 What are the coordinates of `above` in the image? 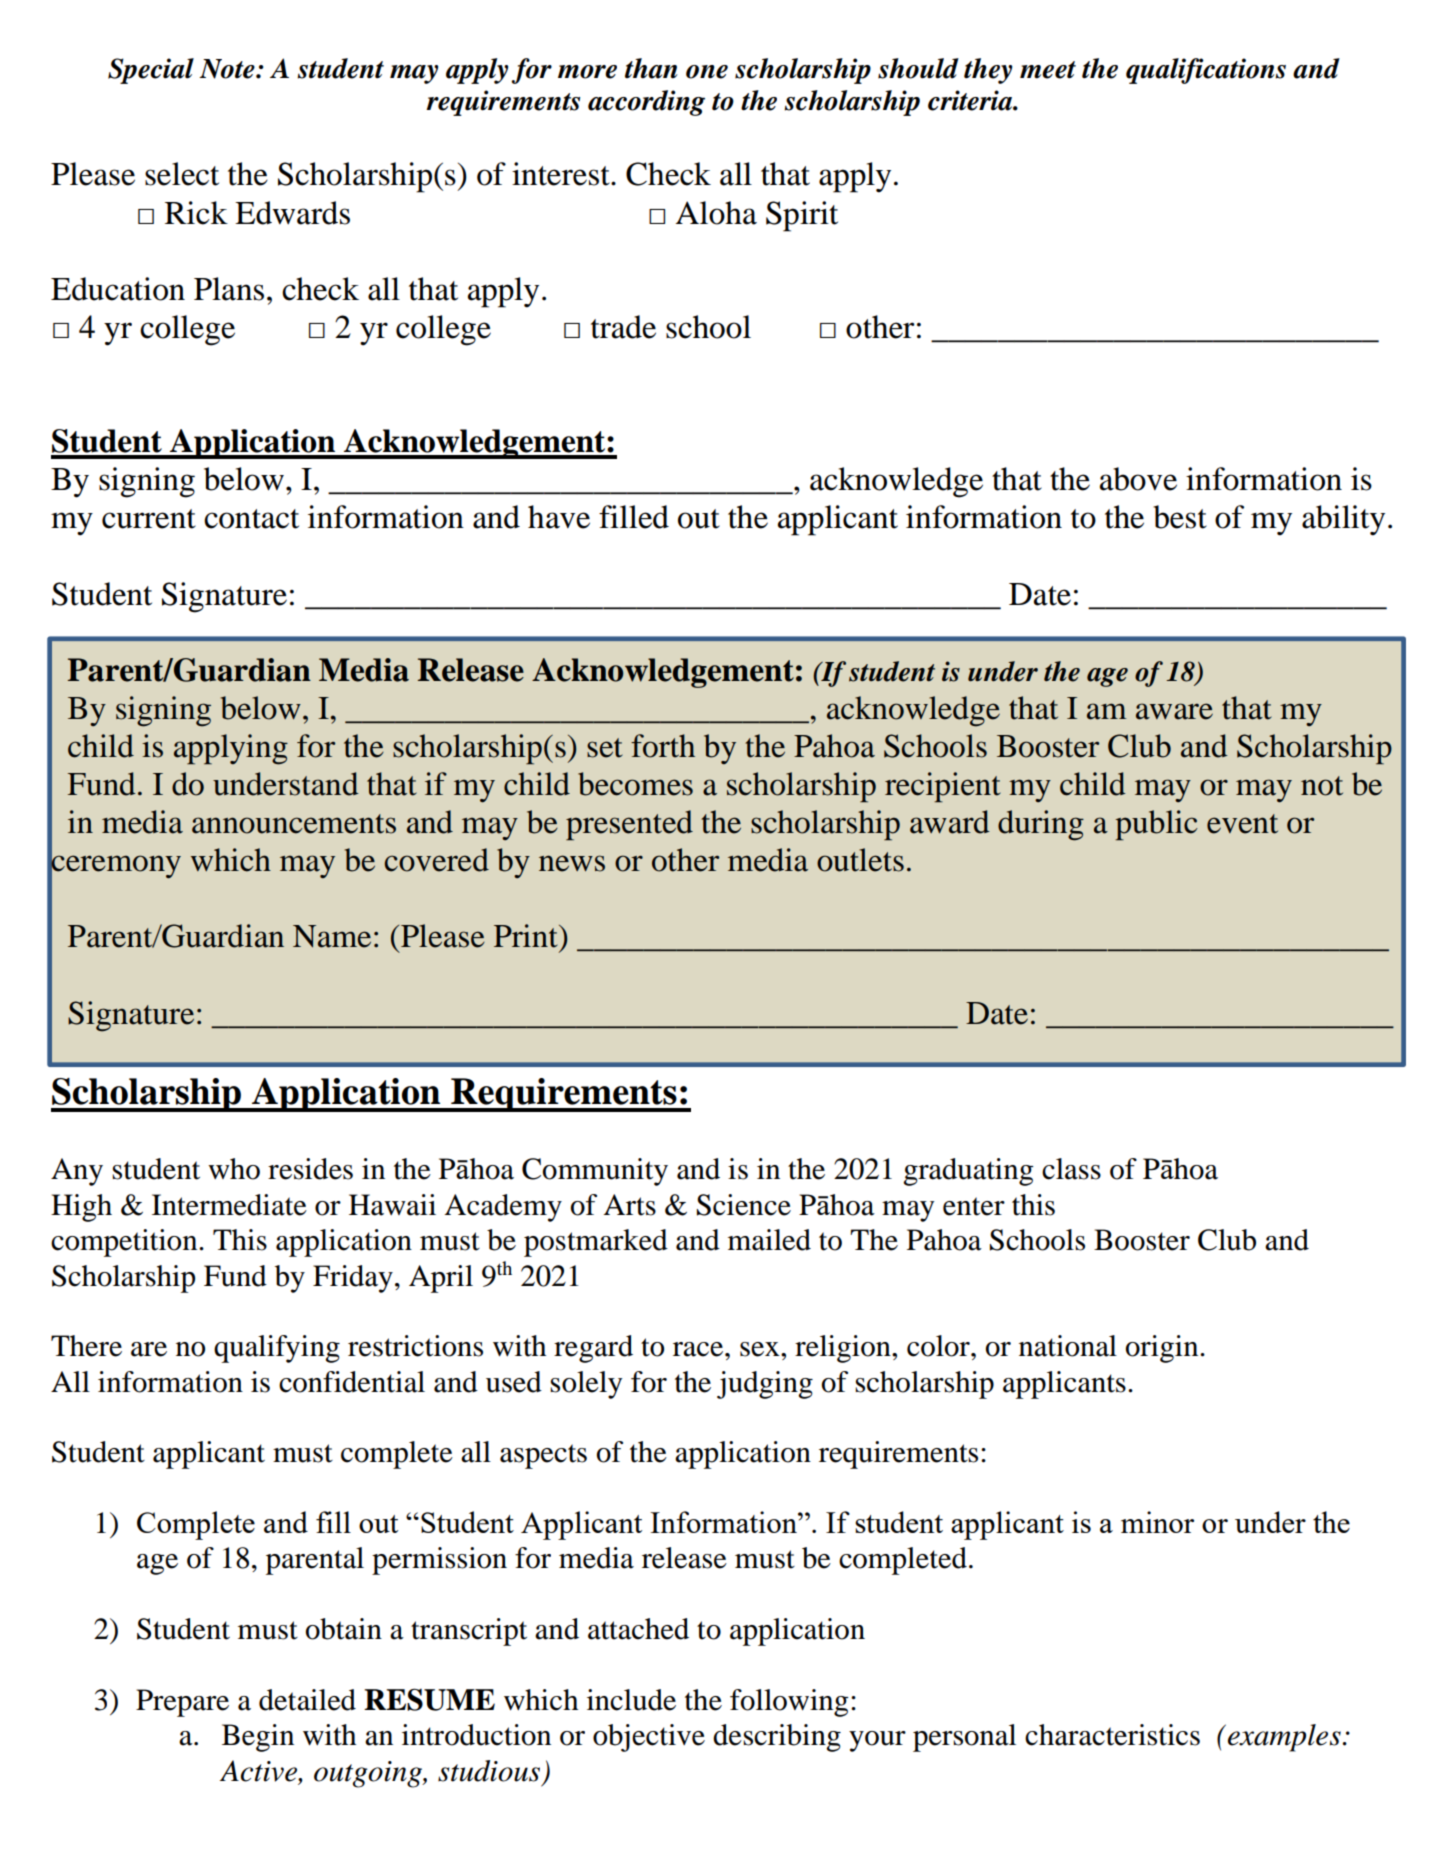 It's located at (1138, 479).
